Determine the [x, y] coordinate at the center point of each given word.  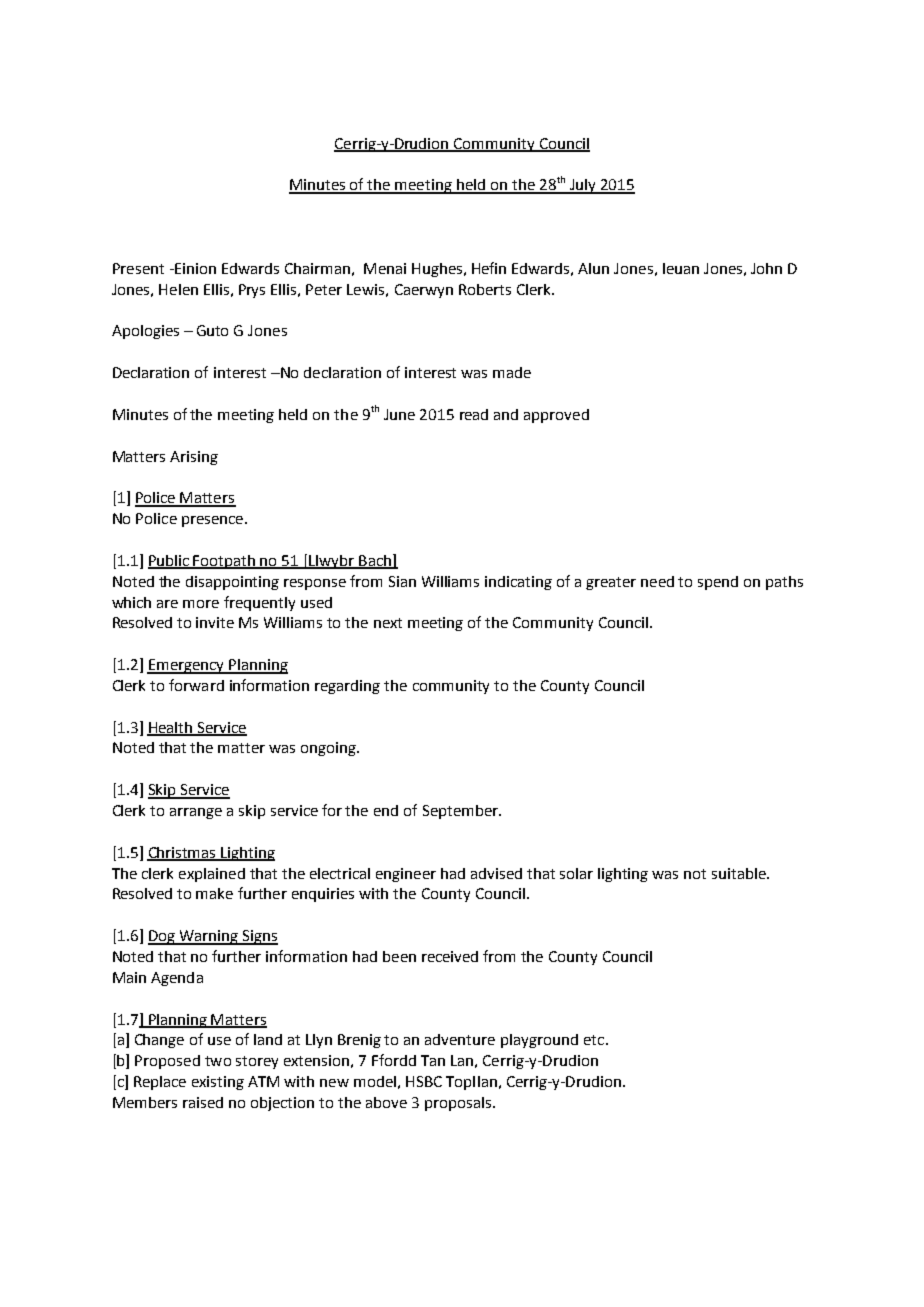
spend [718, 583]
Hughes [437, 270]
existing [218, 1083]
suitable [740, 873]
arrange [196, 813]
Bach [375, 562]
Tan [433, 1060]
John [766, 268]
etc [594, 1040]
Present [138, 268]
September [461, 812]
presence [212, 521]
